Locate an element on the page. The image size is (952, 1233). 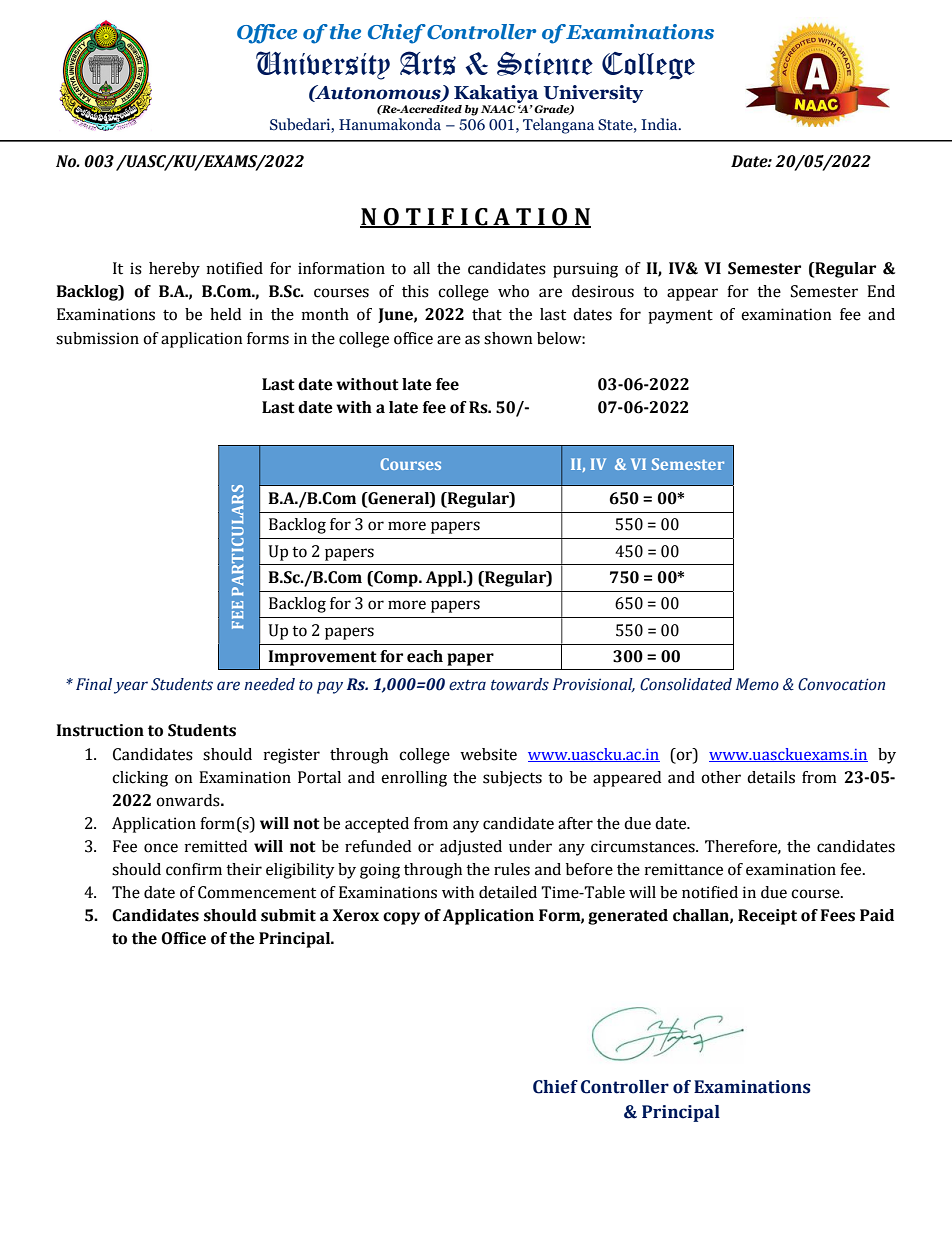
Arts is located at coordinates (428, 63).
